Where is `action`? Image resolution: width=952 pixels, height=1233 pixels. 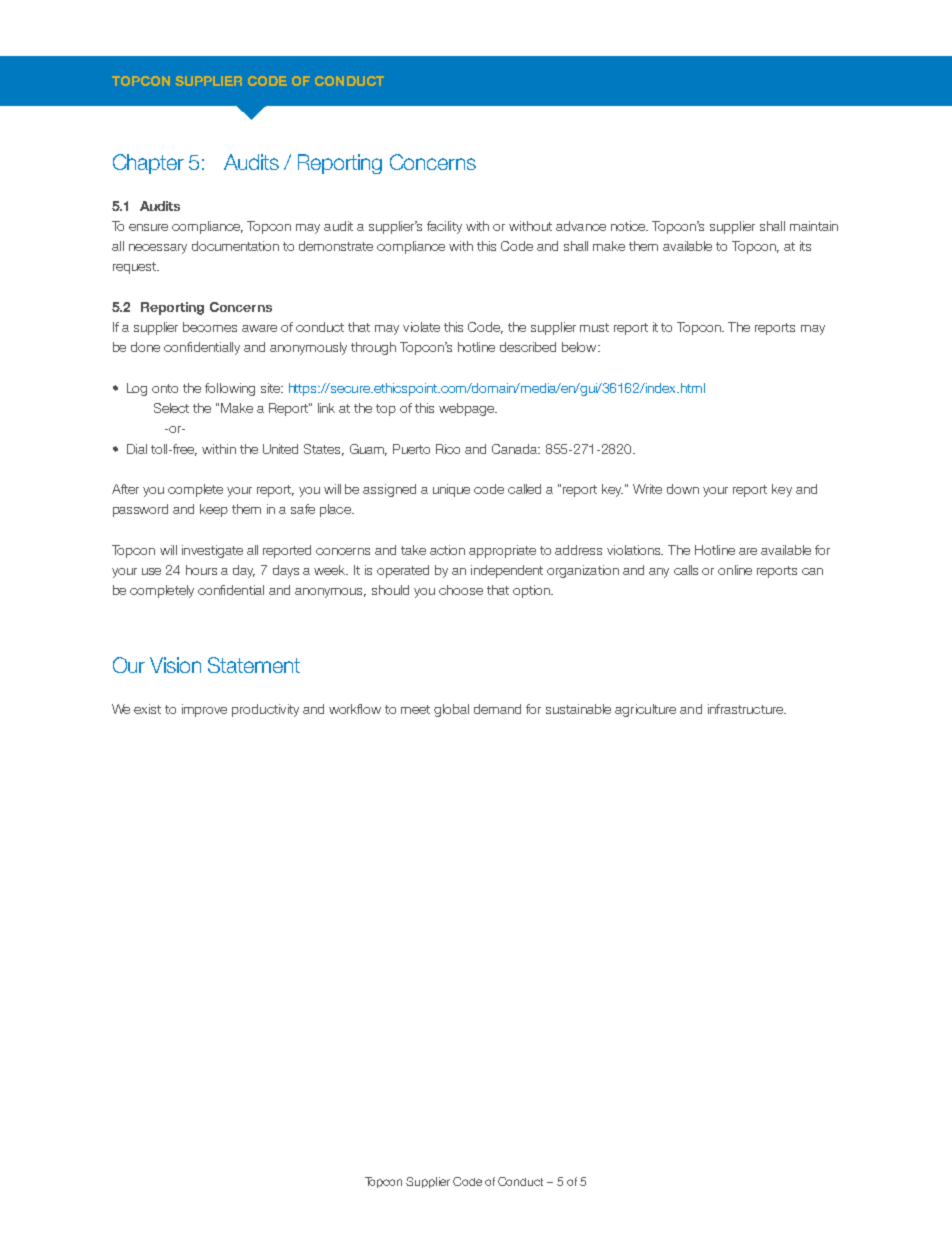 action is located at coordinates (447, 550).
